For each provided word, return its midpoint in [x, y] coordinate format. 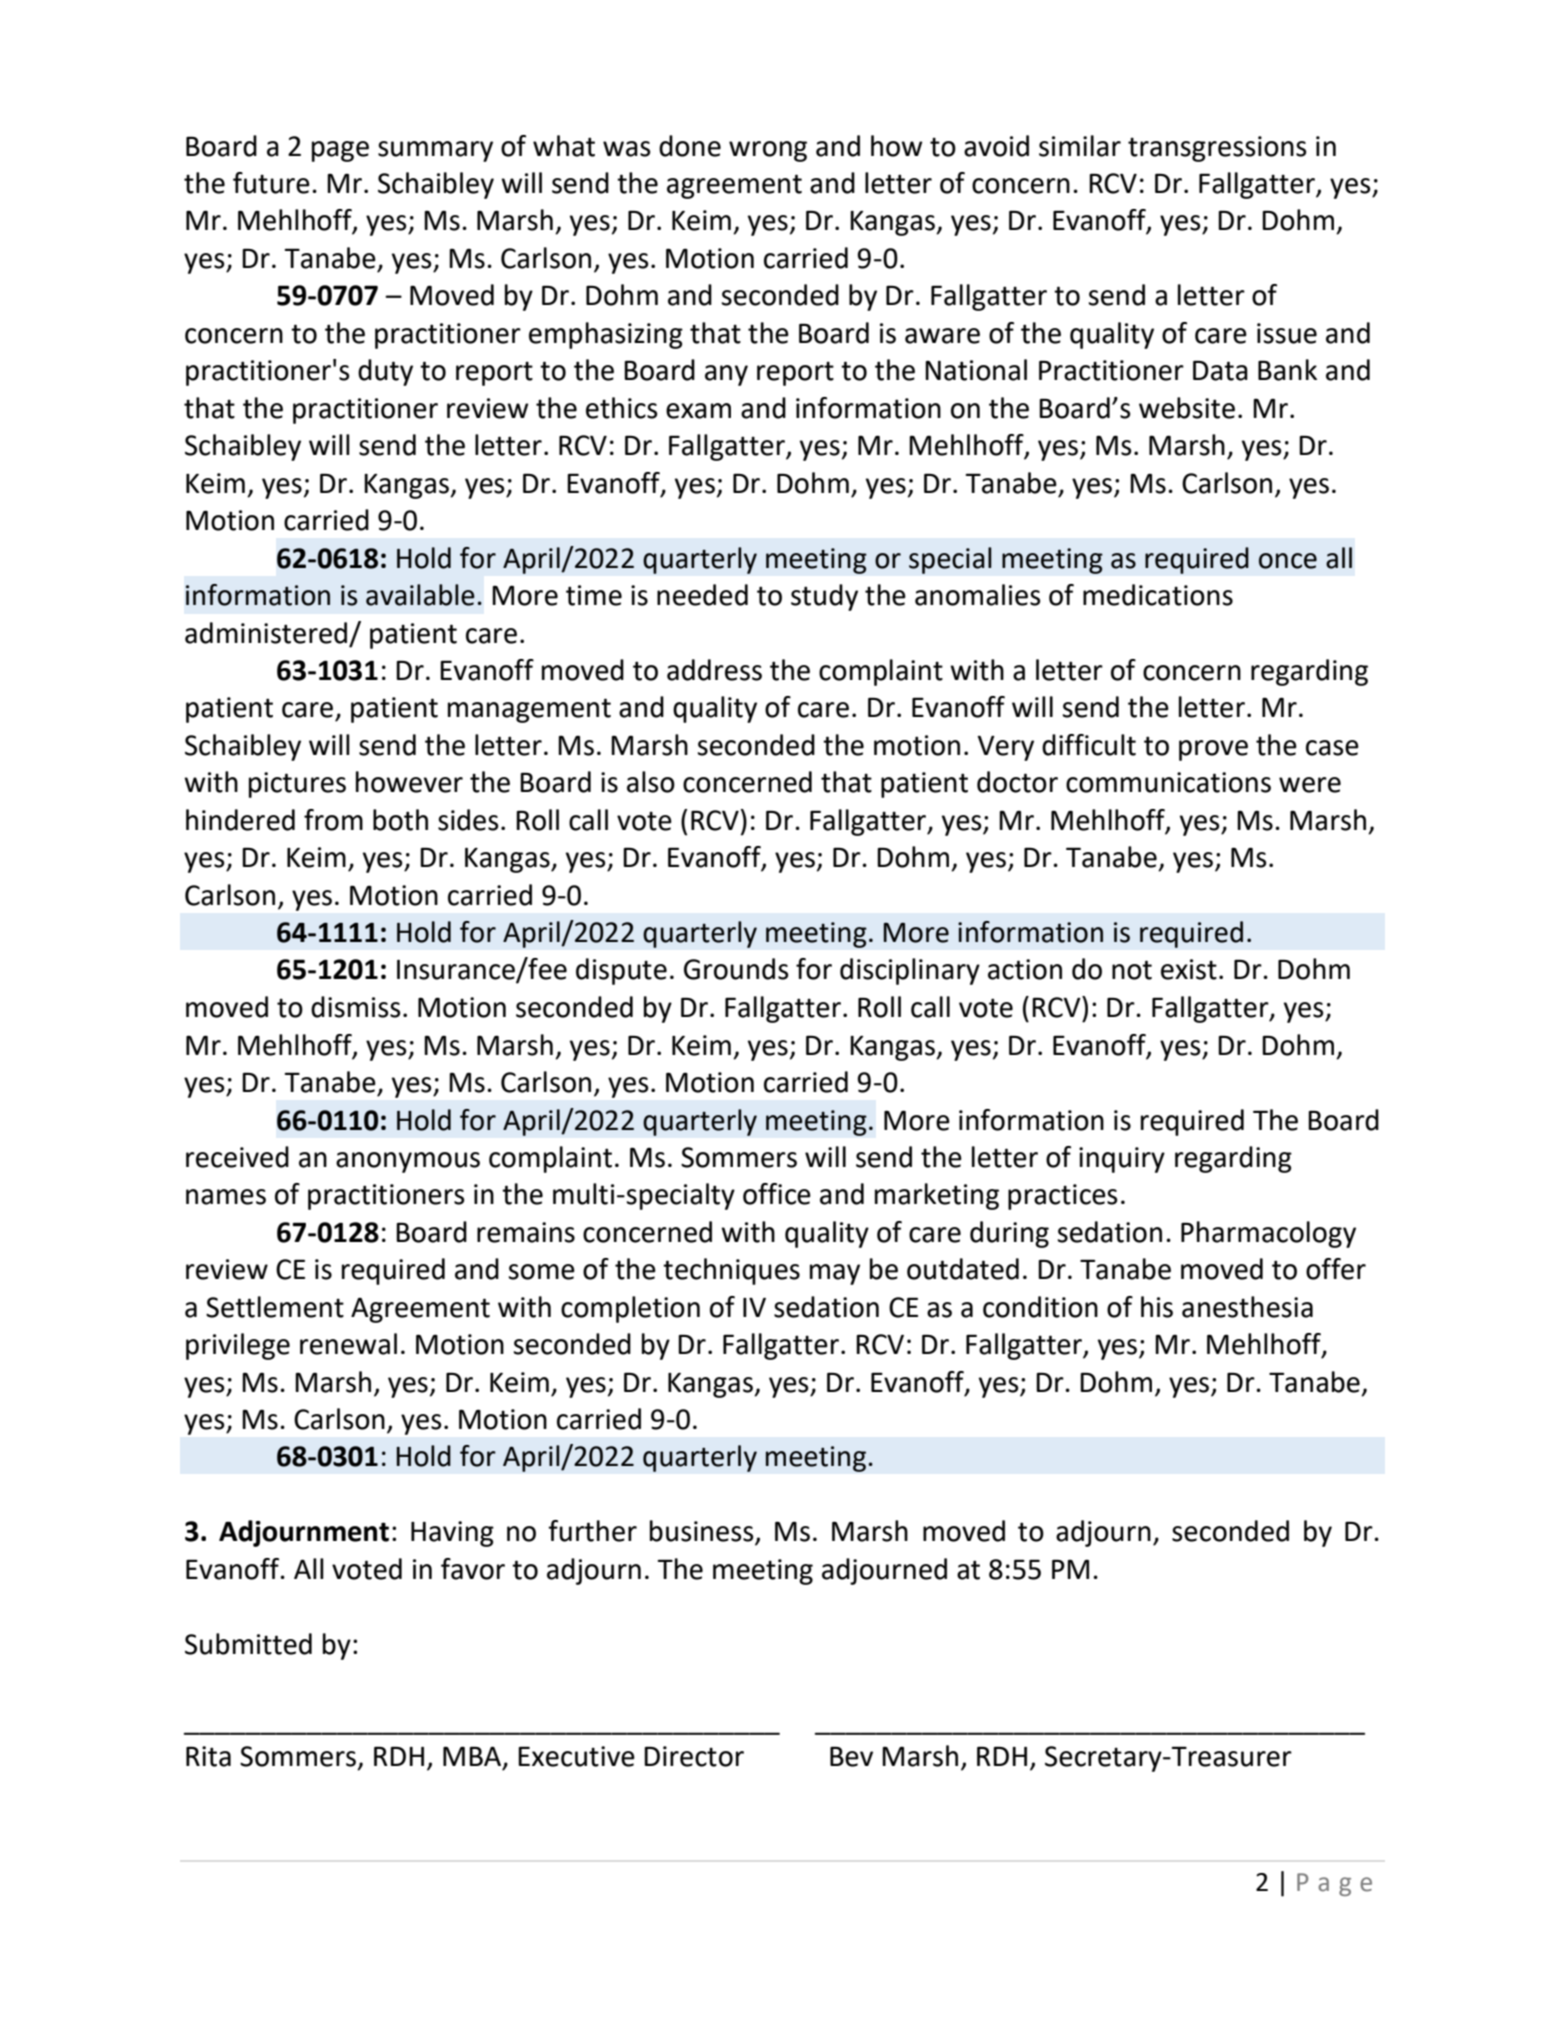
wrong [768, 151]
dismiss [355, 1007]
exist [1189, 969]
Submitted [248, 1644]
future [271, 183]
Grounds [736, 969]
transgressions [1217, 149]
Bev [851, 1756]
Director [694, 1756]
